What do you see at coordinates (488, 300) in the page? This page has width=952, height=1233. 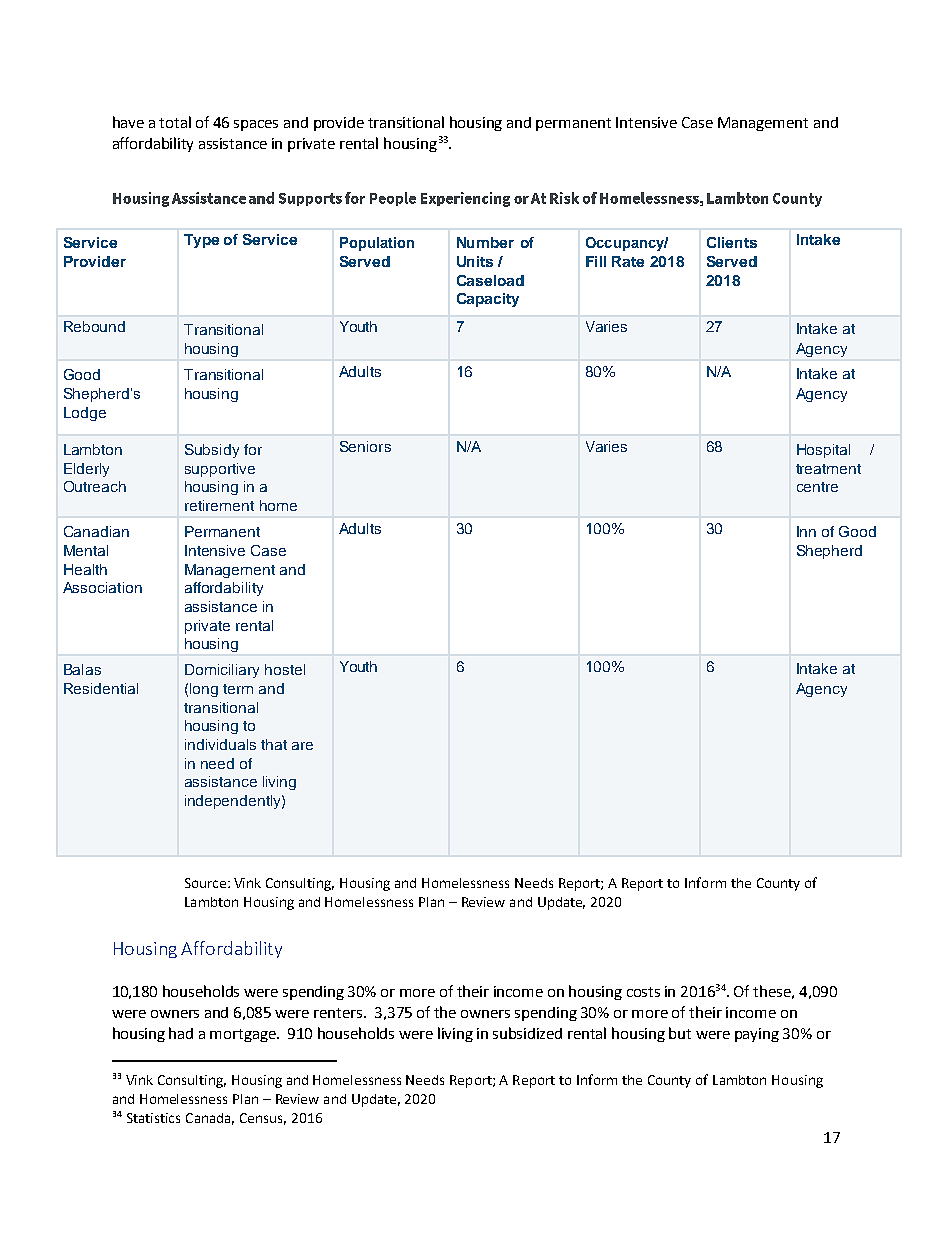 I see `Capacity` at bounding box center [488, 300].
